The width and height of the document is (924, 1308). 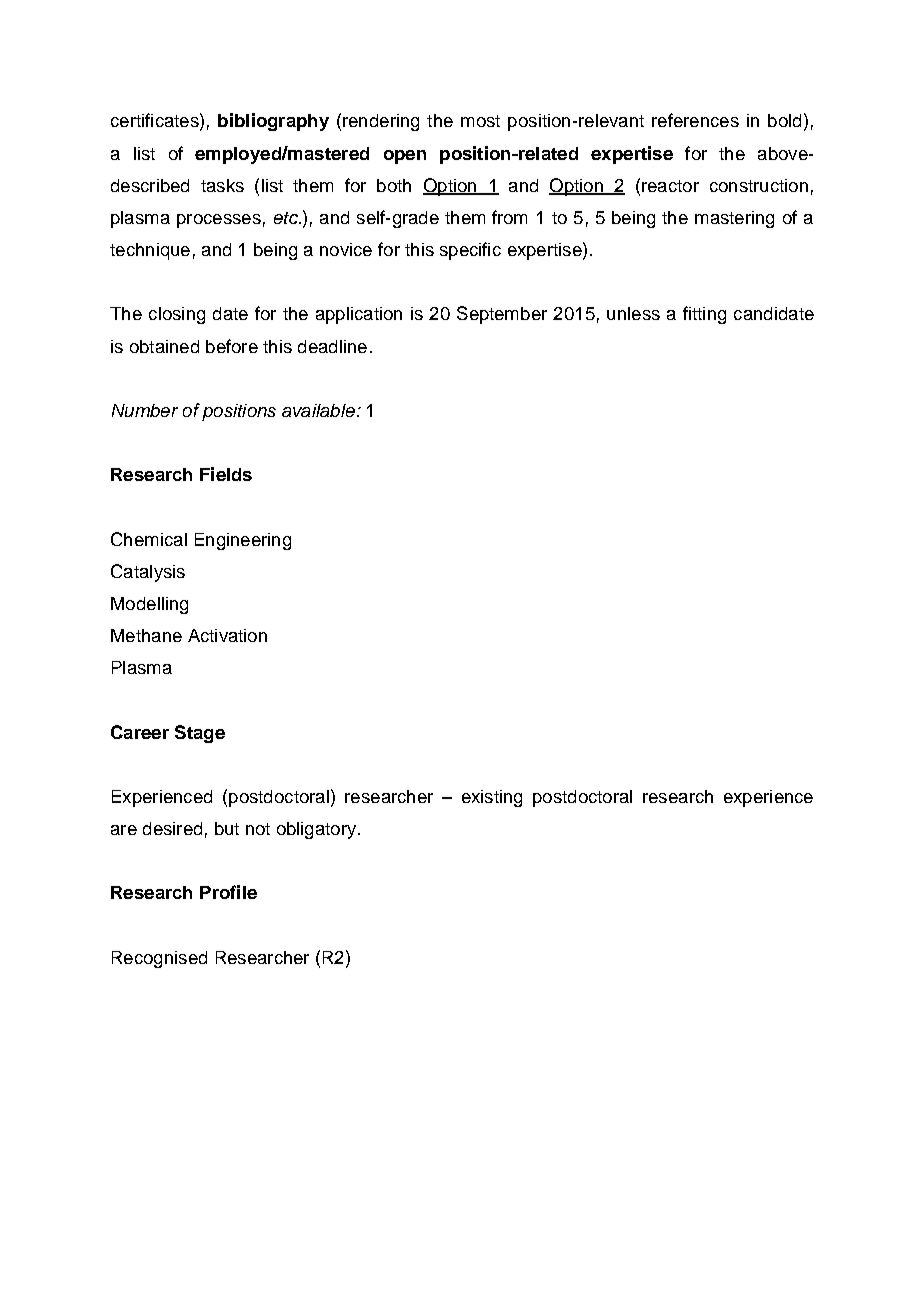 What do you see at coordinates (480, 121) in the document?
I see `most` at bounding box center [480, 121].
